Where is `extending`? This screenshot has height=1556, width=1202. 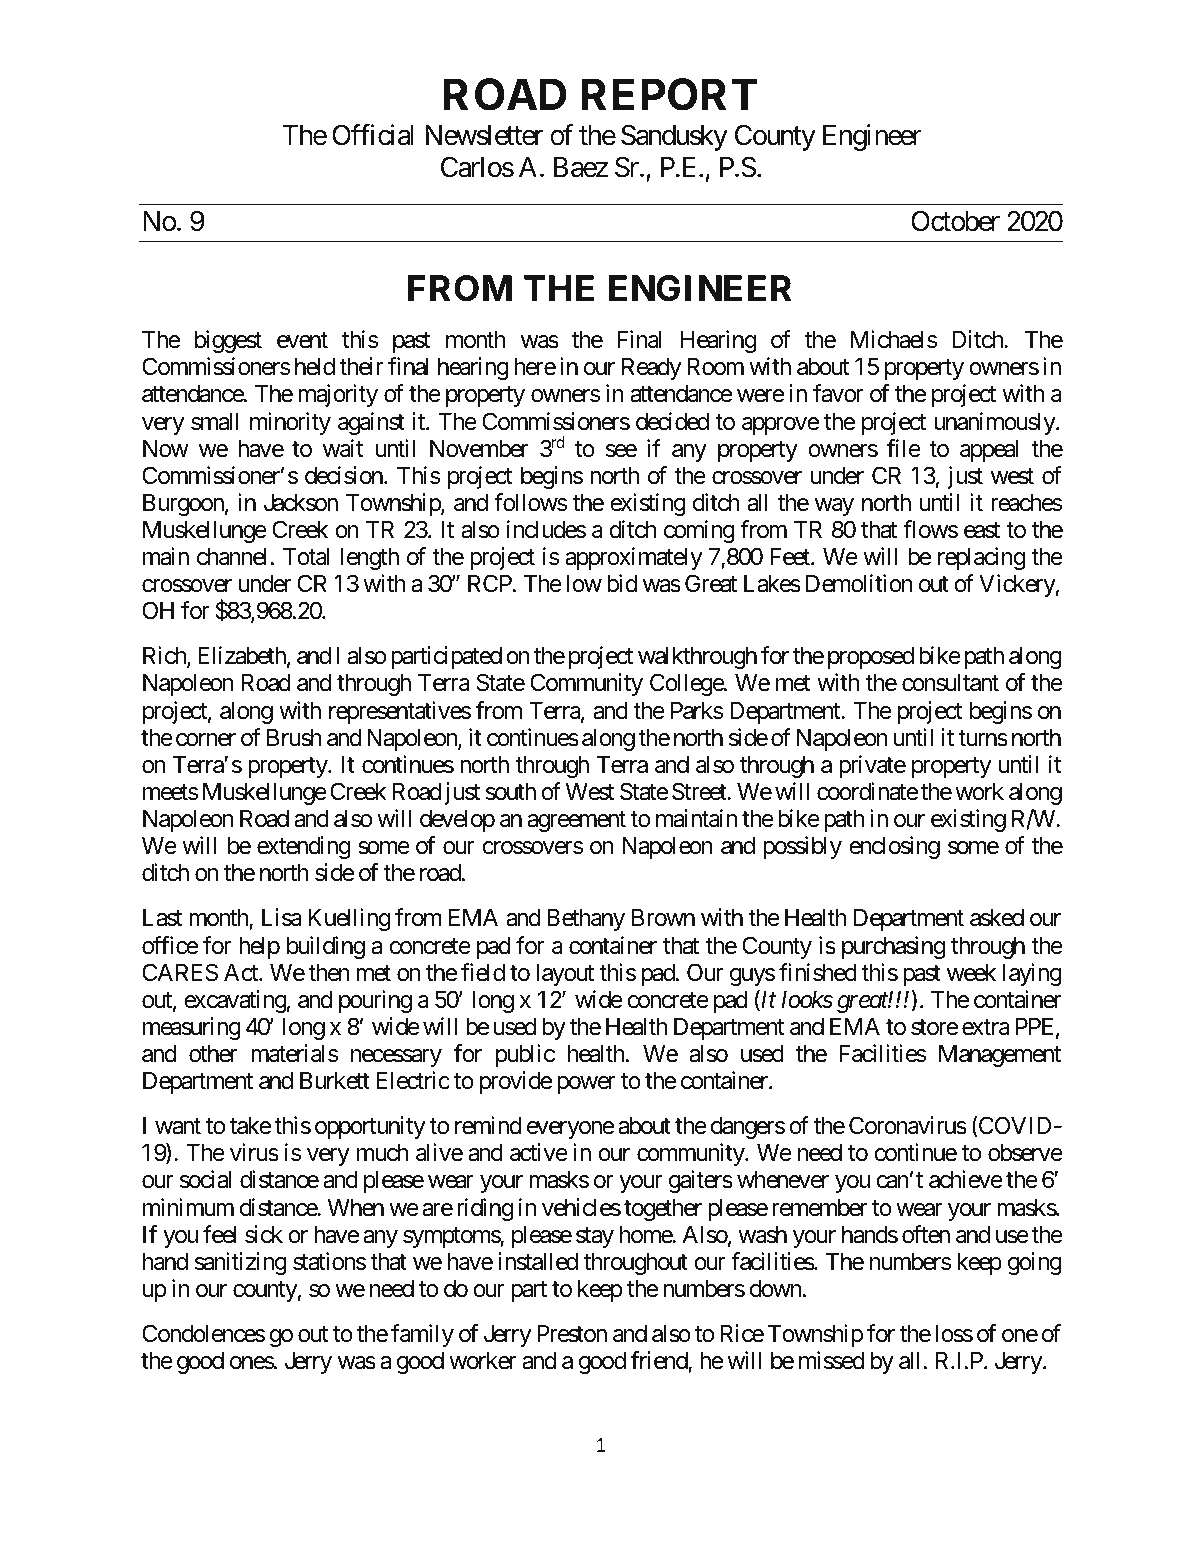
extending is located at coordinates (303, 847).
